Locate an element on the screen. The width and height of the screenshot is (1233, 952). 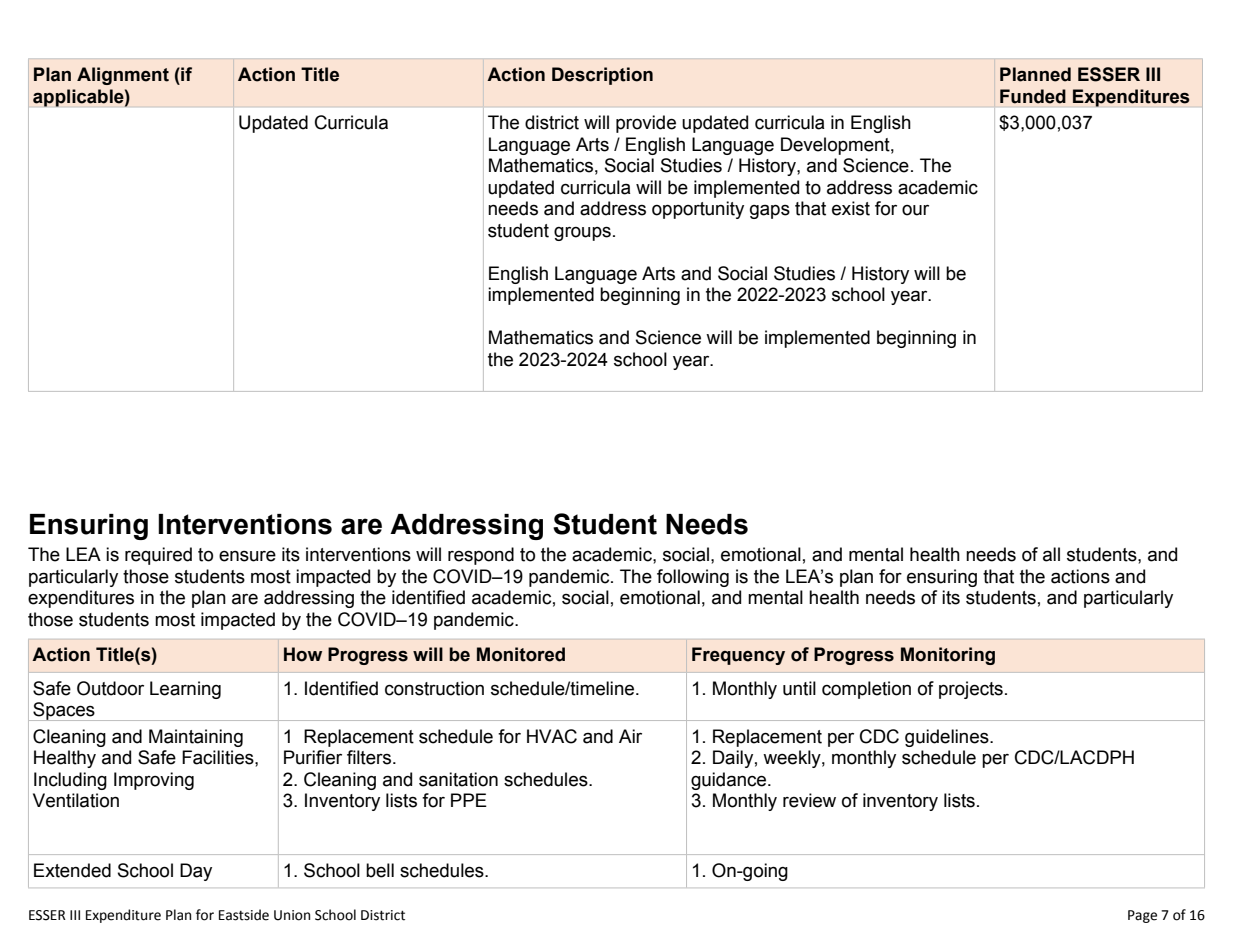
groups is located at coordinates (582, 233).
